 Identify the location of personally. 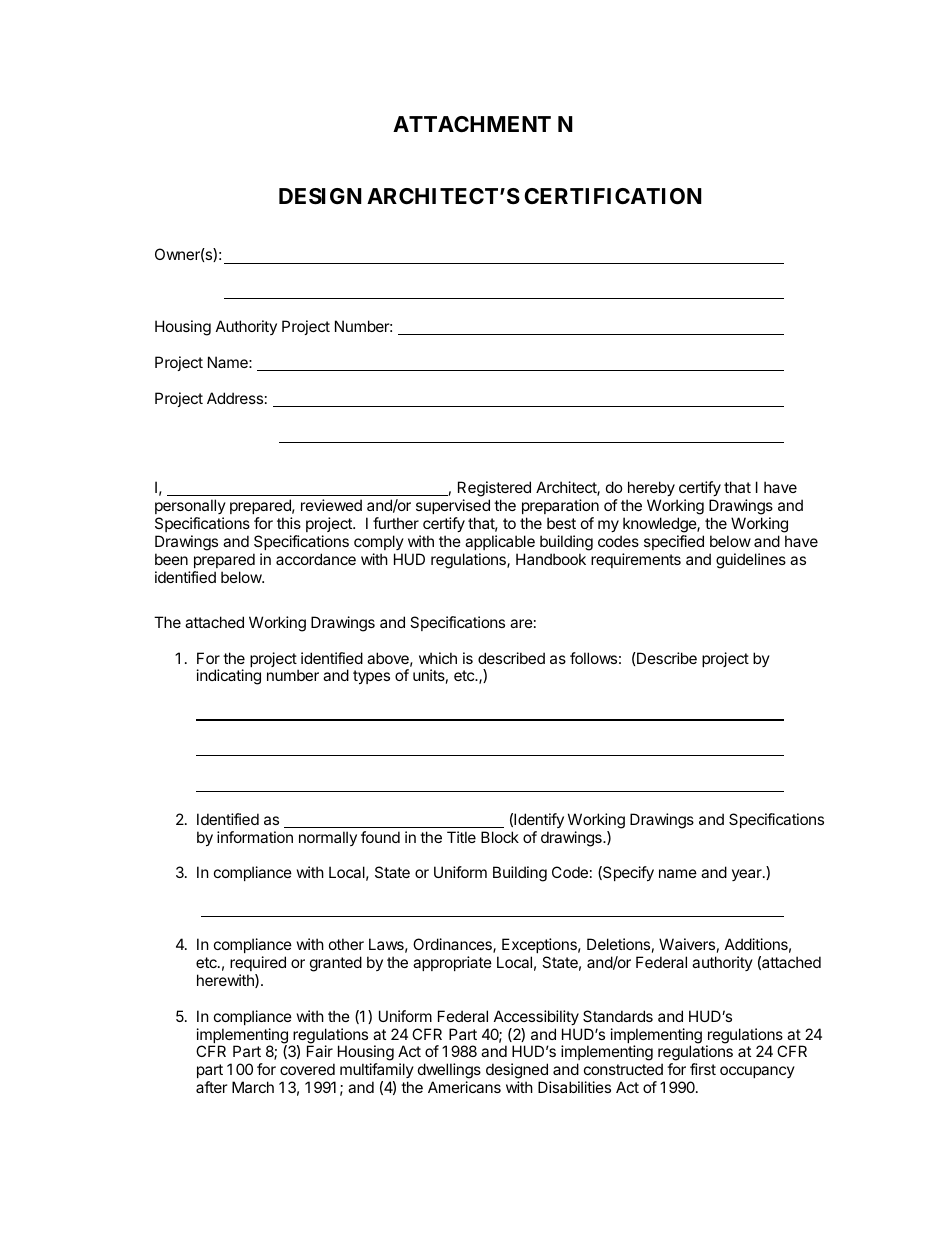
(190, 506).
